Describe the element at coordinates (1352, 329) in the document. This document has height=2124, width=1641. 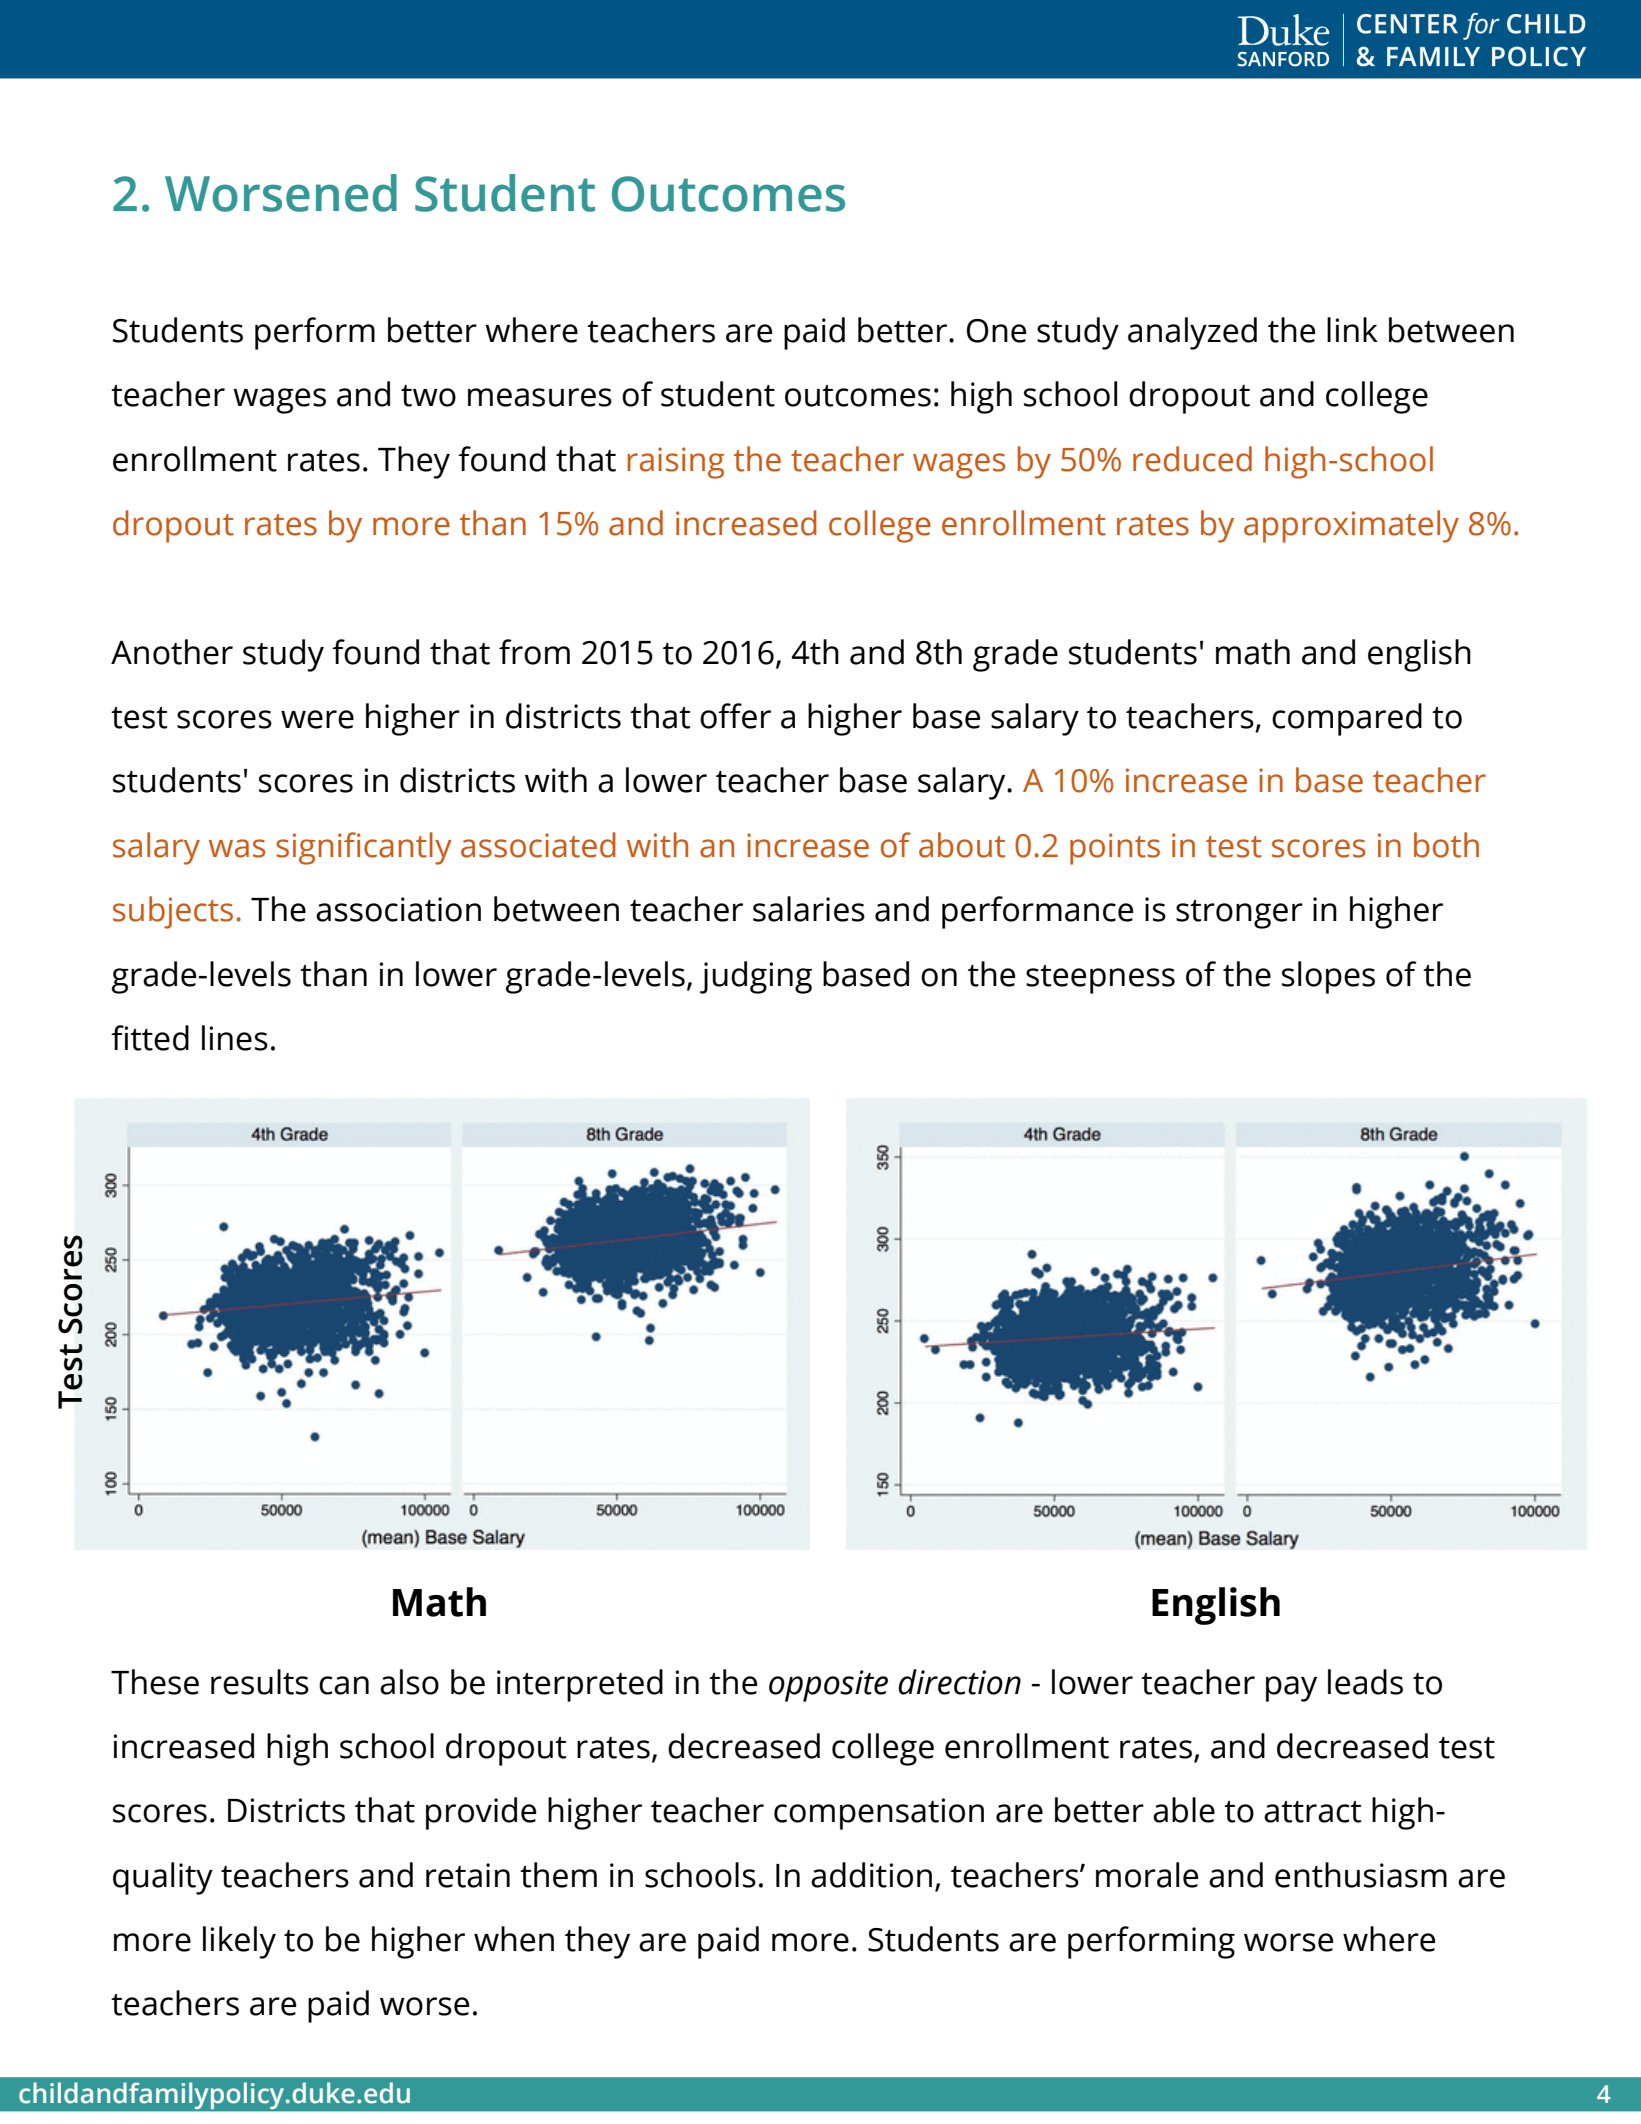
I see `link` at that location.
